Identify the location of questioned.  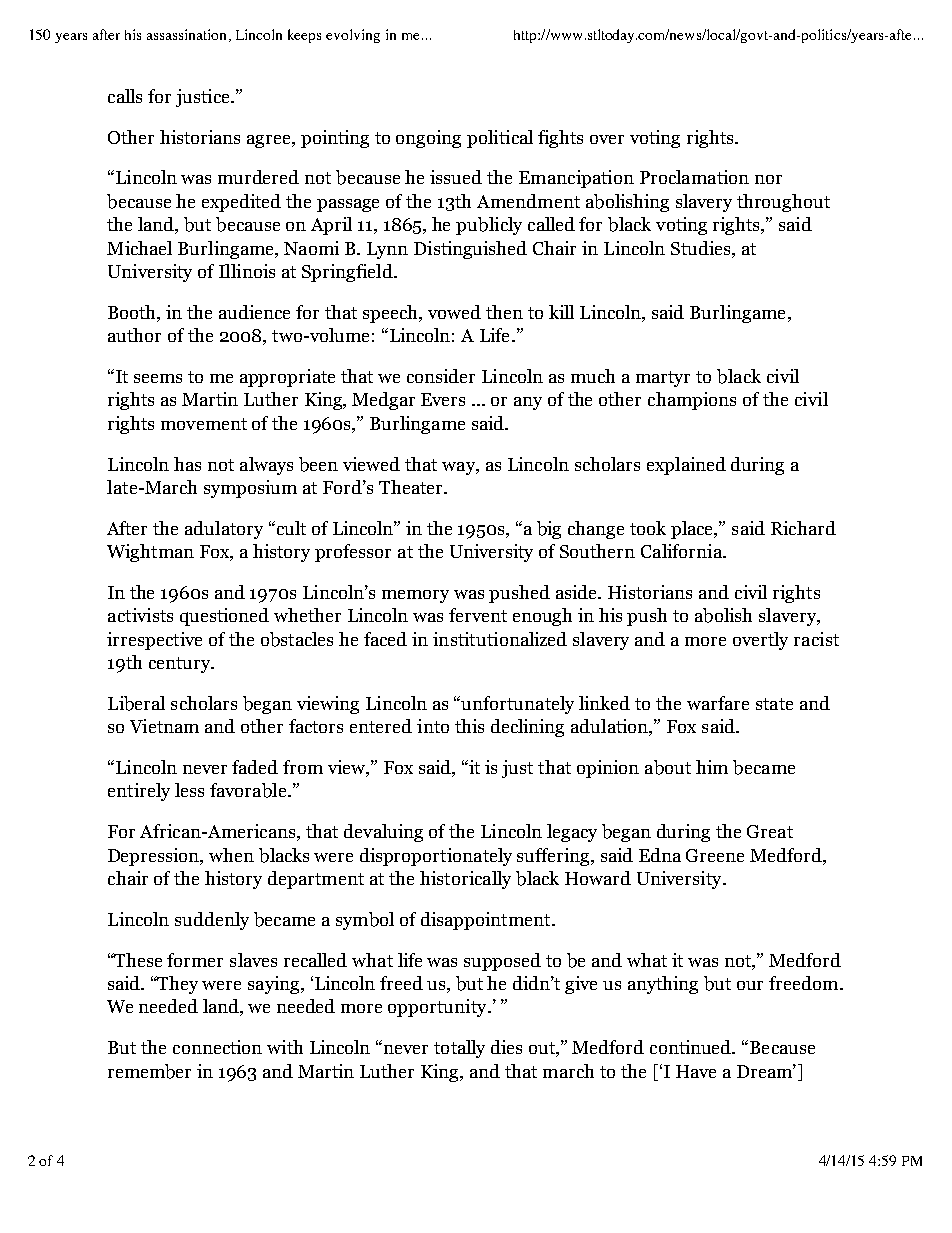
(224, 617).
